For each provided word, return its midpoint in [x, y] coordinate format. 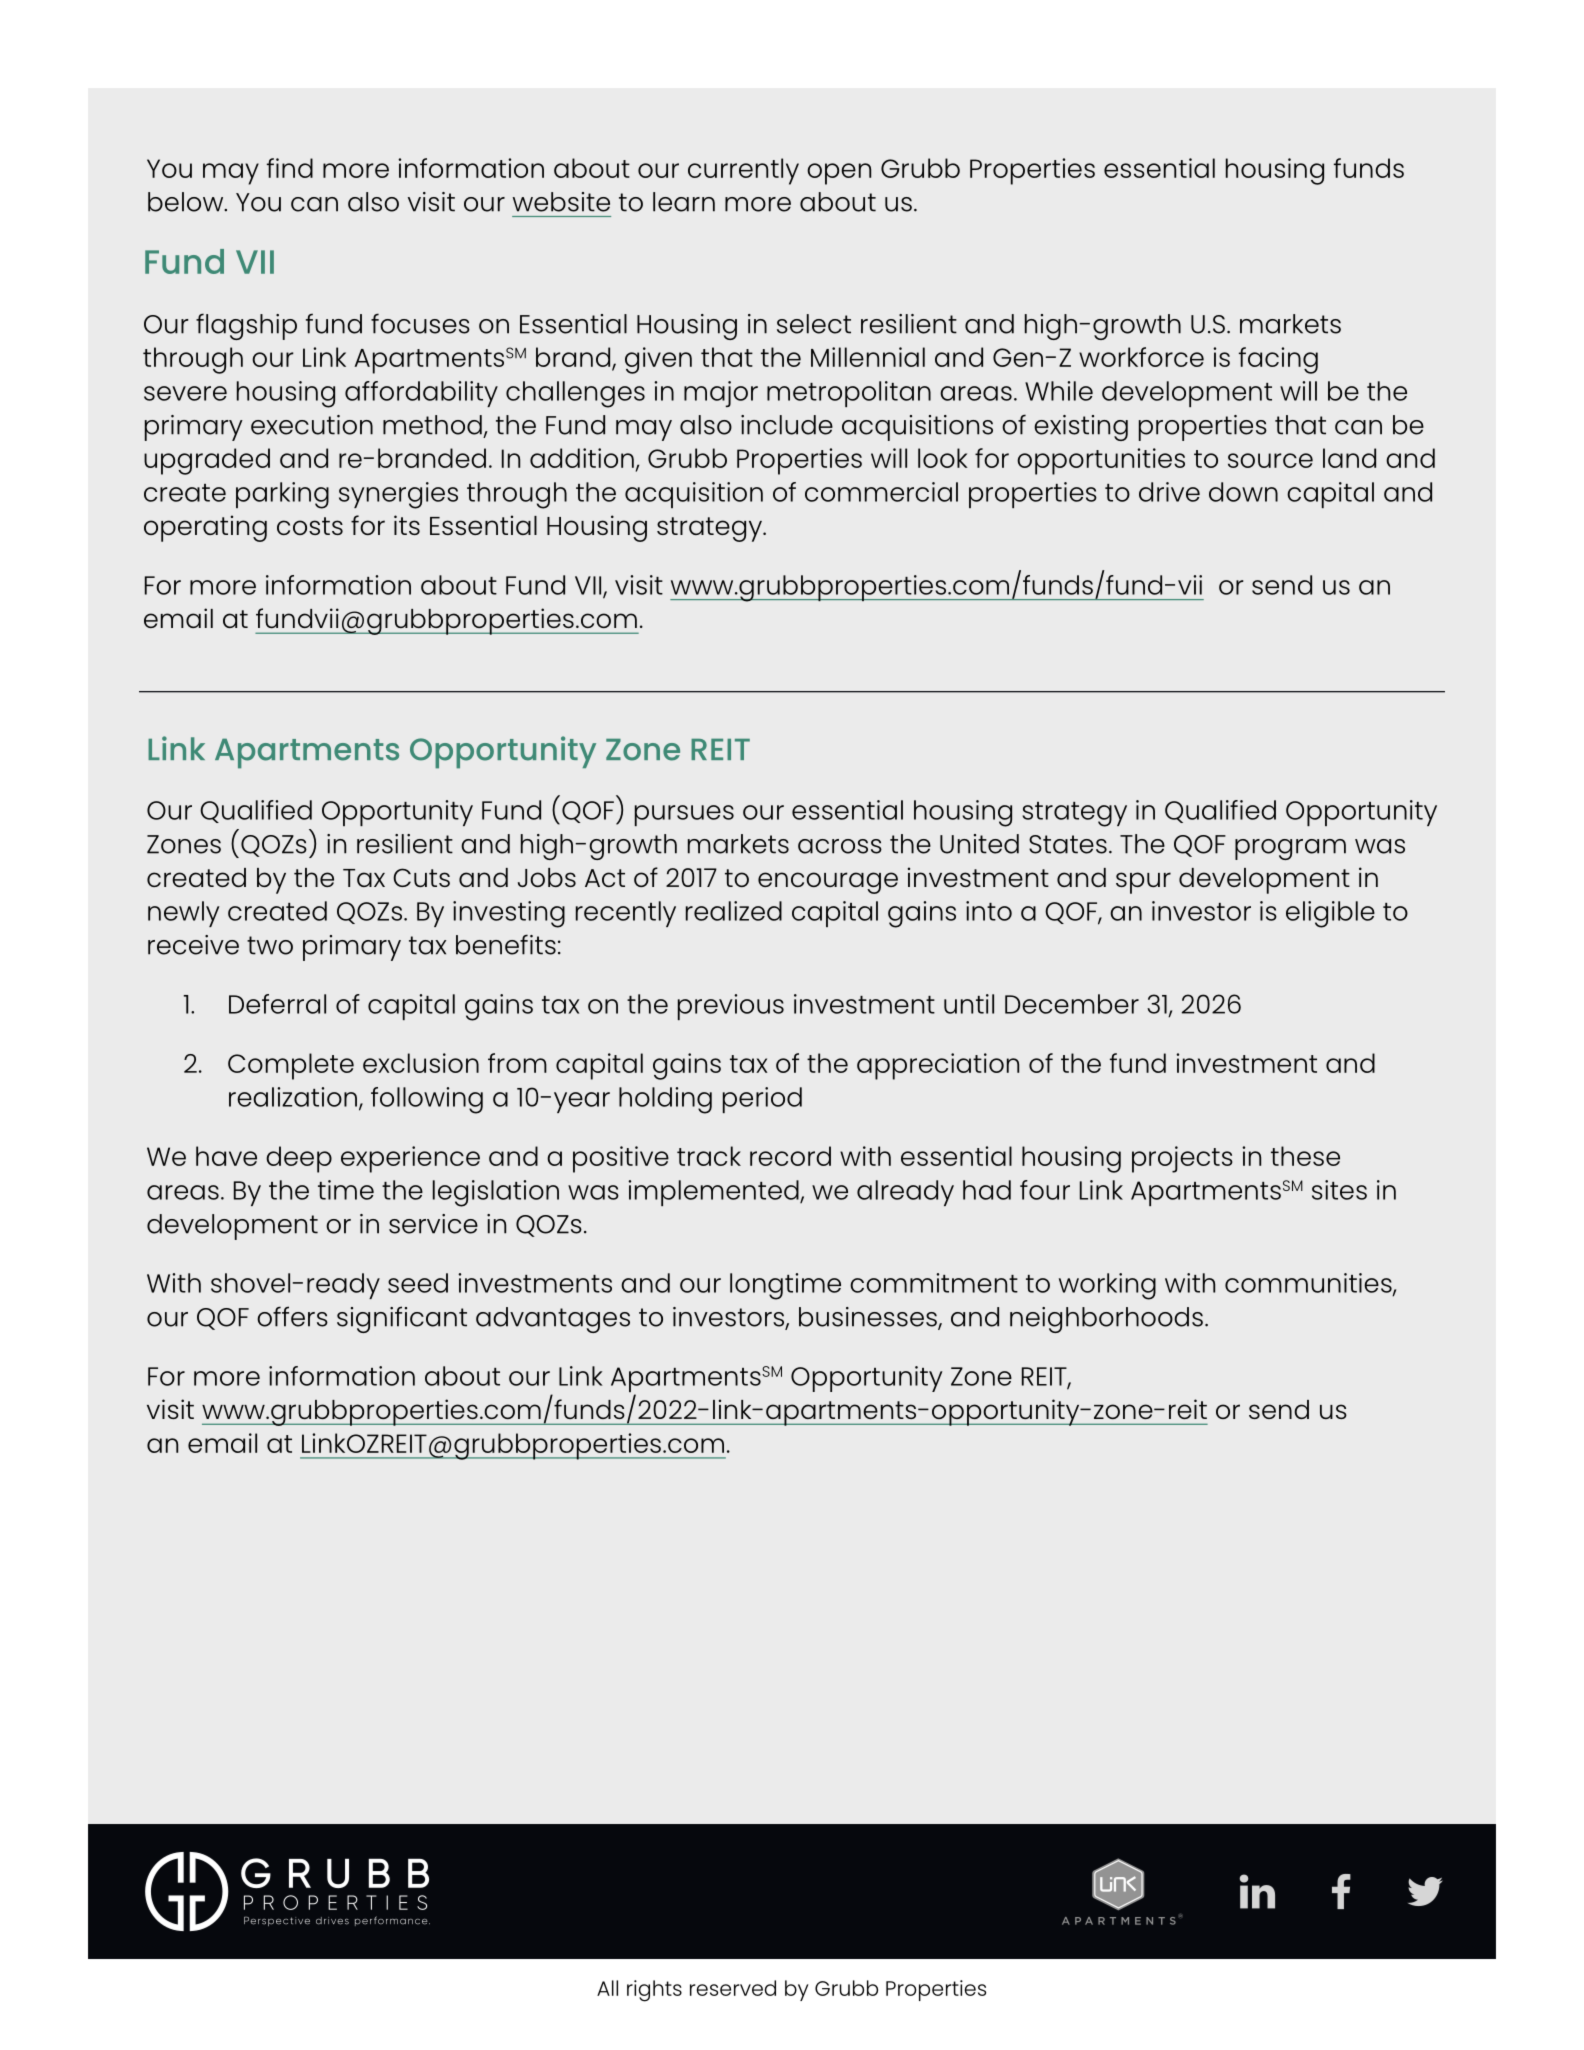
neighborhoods [1106, 1320]
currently [743, 171]
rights [654, 1991]
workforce [1141, 357]
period [762, 1100]
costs [310, 526]
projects [1182, 1159]
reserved [733, 1988]
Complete [291, 1066]
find [290, 168]
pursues [684, 815]
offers [292, 1316]
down [1243, 492]
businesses [869, 1318]
